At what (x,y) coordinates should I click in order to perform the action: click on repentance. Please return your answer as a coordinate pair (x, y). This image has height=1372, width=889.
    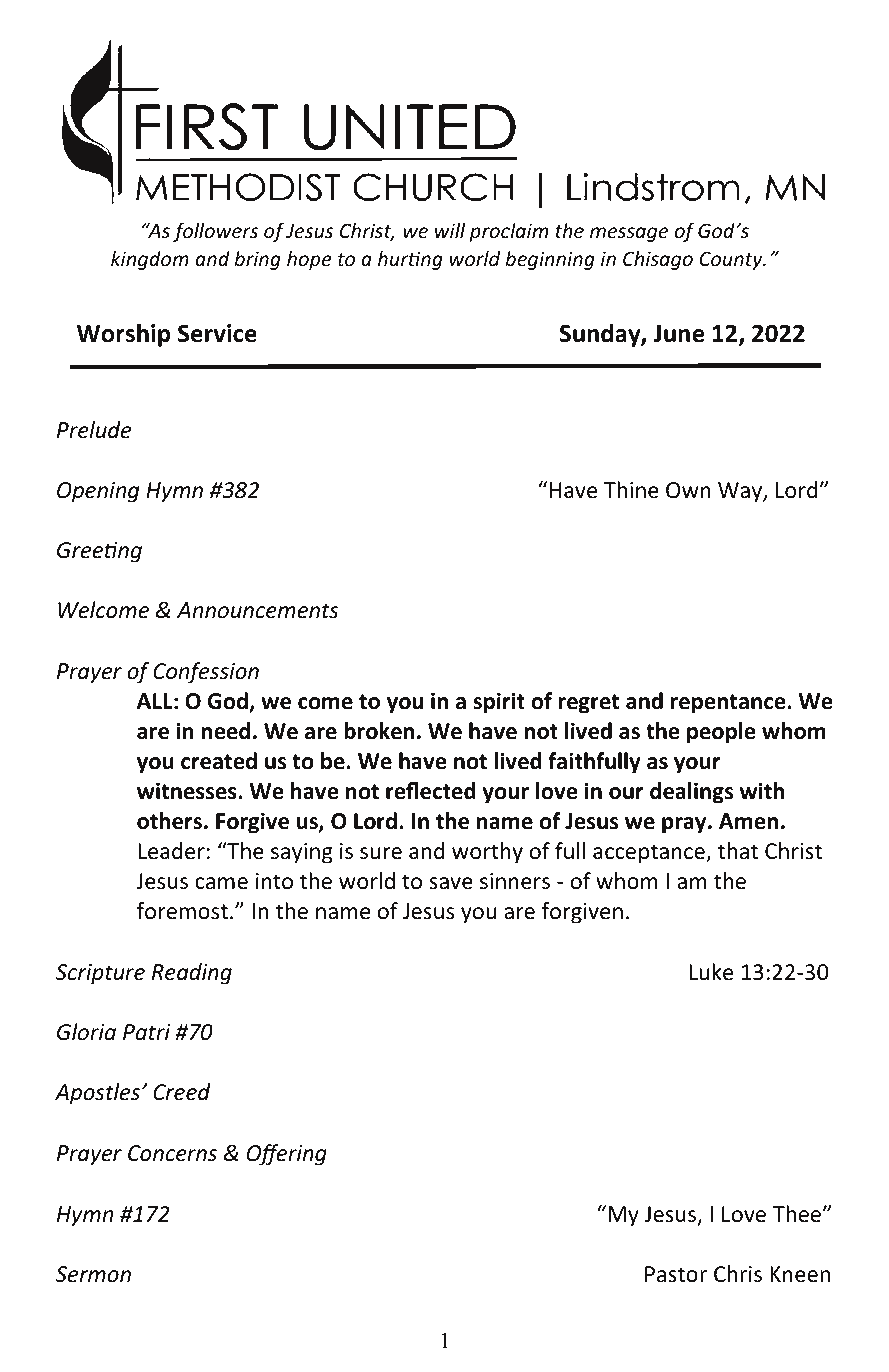
    Looking at the image, I should click on (729, 704).
